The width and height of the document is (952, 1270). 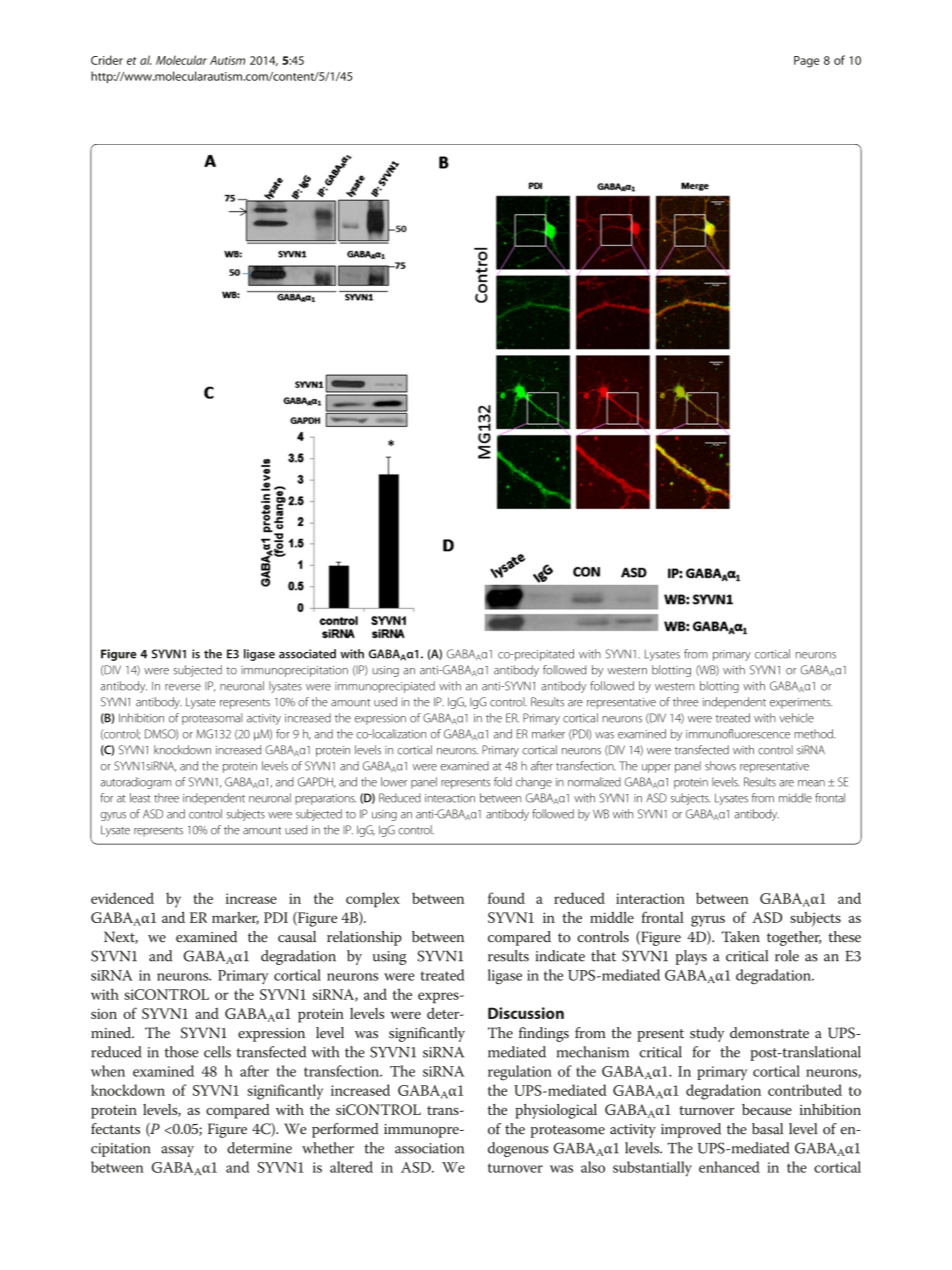 I want to click on least, so click(x=140, y=798).
